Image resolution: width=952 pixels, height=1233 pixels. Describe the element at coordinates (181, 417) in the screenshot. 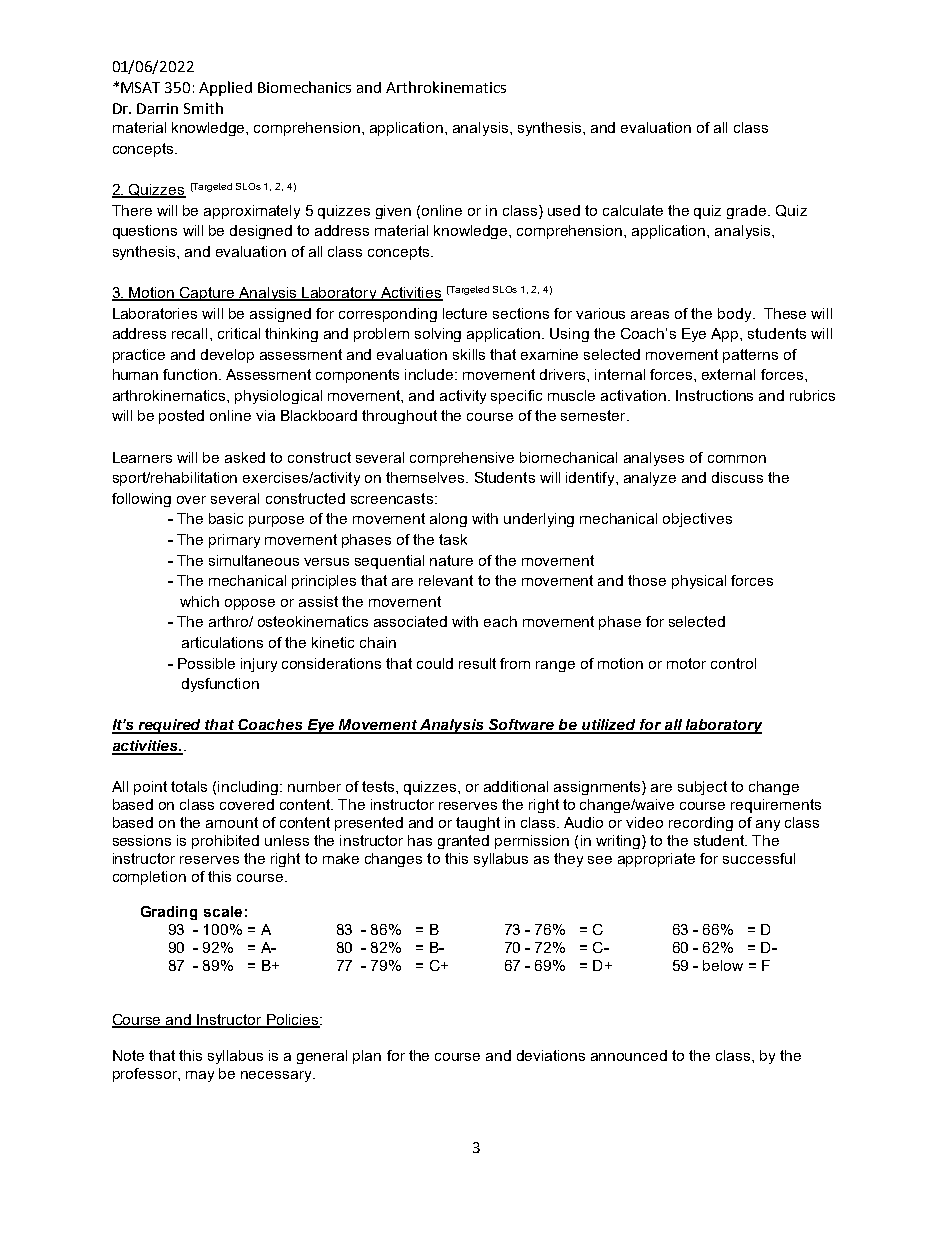

I see `posted` at that location.
